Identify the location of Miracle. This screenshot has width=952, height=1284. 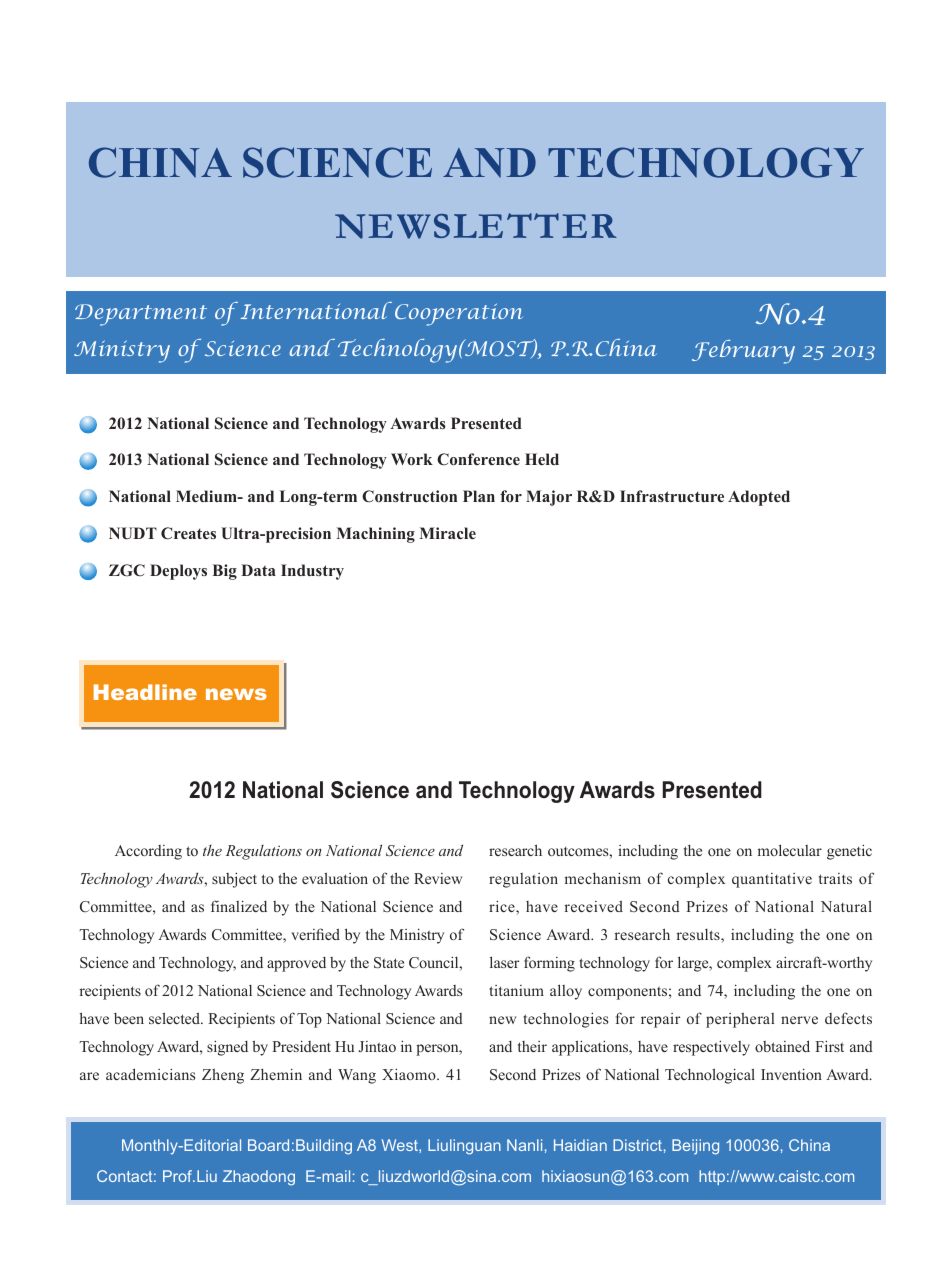
(447, 533).
